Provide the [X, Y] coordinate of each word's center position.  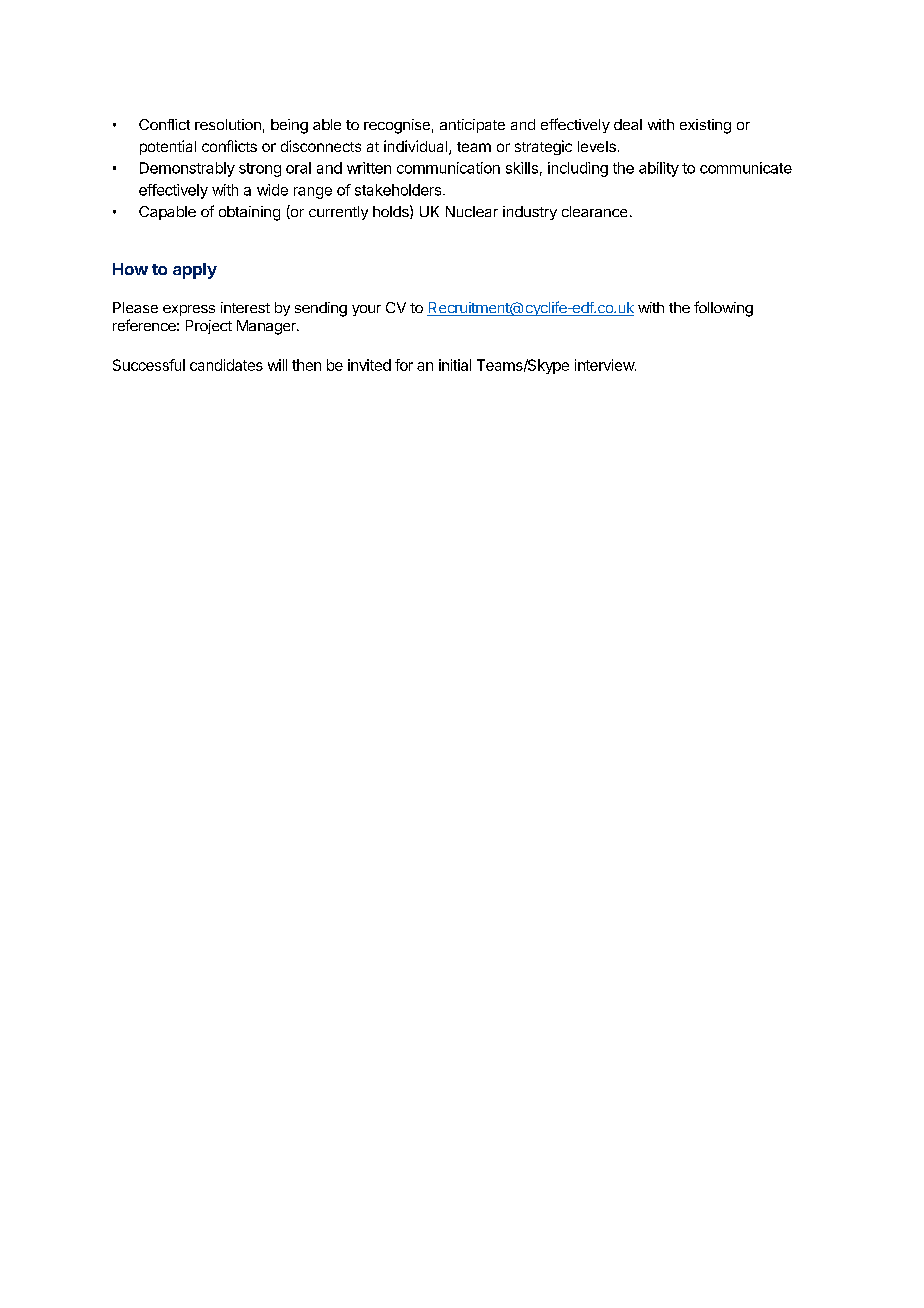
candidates [226, 365]
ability [659, 169]
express [189, 310]
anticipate [472, 126]
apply [195, 271]
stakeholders [399, 190]
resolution [228, 124]
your [366, 310]
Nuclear [472, 211]
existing [705, 126]
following [723, 309]
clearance [594, 211]
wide [272, 190]
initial [455, 365]
